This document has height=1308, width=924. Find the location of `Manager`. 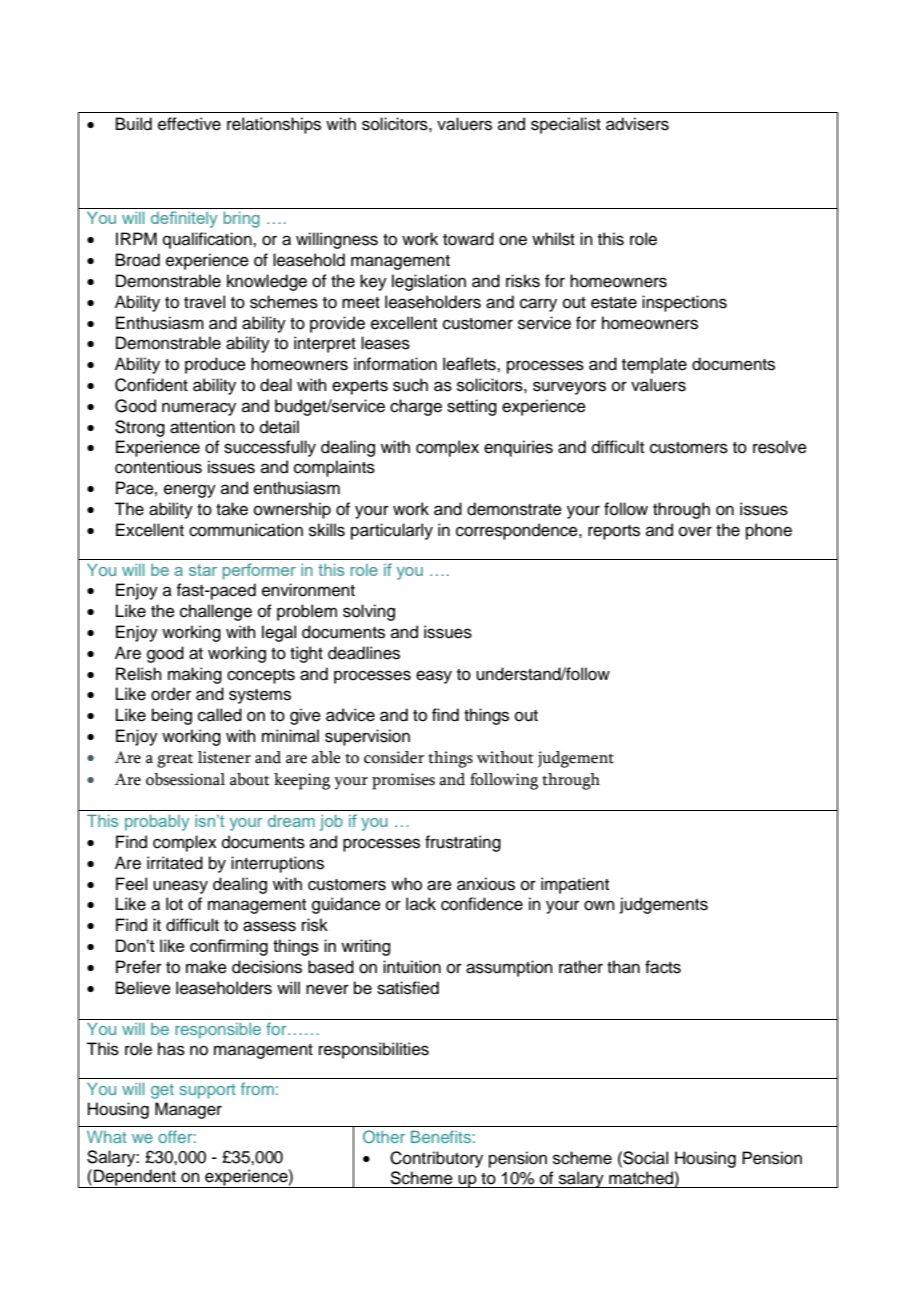

Manager is located at coordinates (188, 1110).
